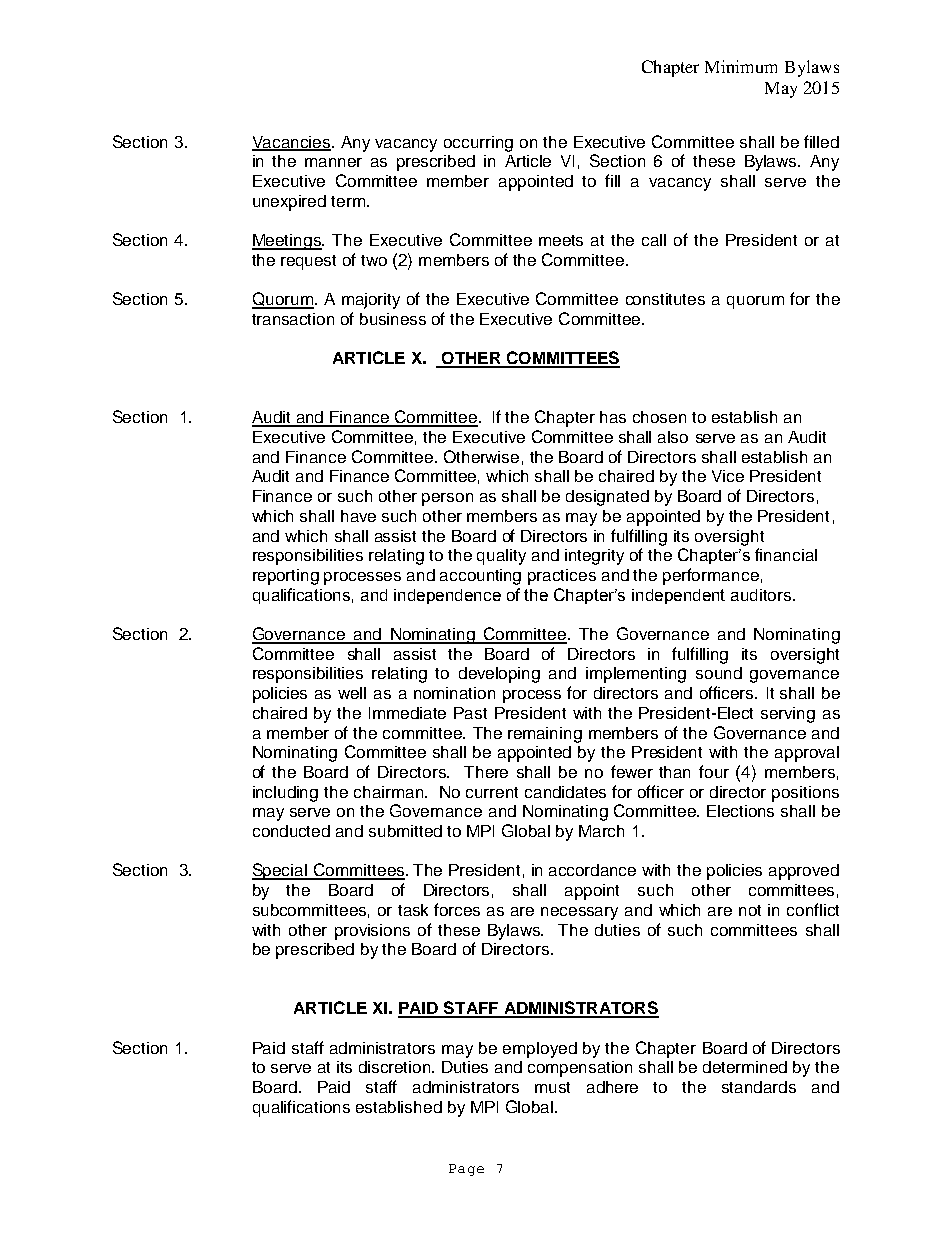 The image size is (952, 1233). Describe the element at coordinates (396, 1067) in the page. I see `discretion` at that location.
